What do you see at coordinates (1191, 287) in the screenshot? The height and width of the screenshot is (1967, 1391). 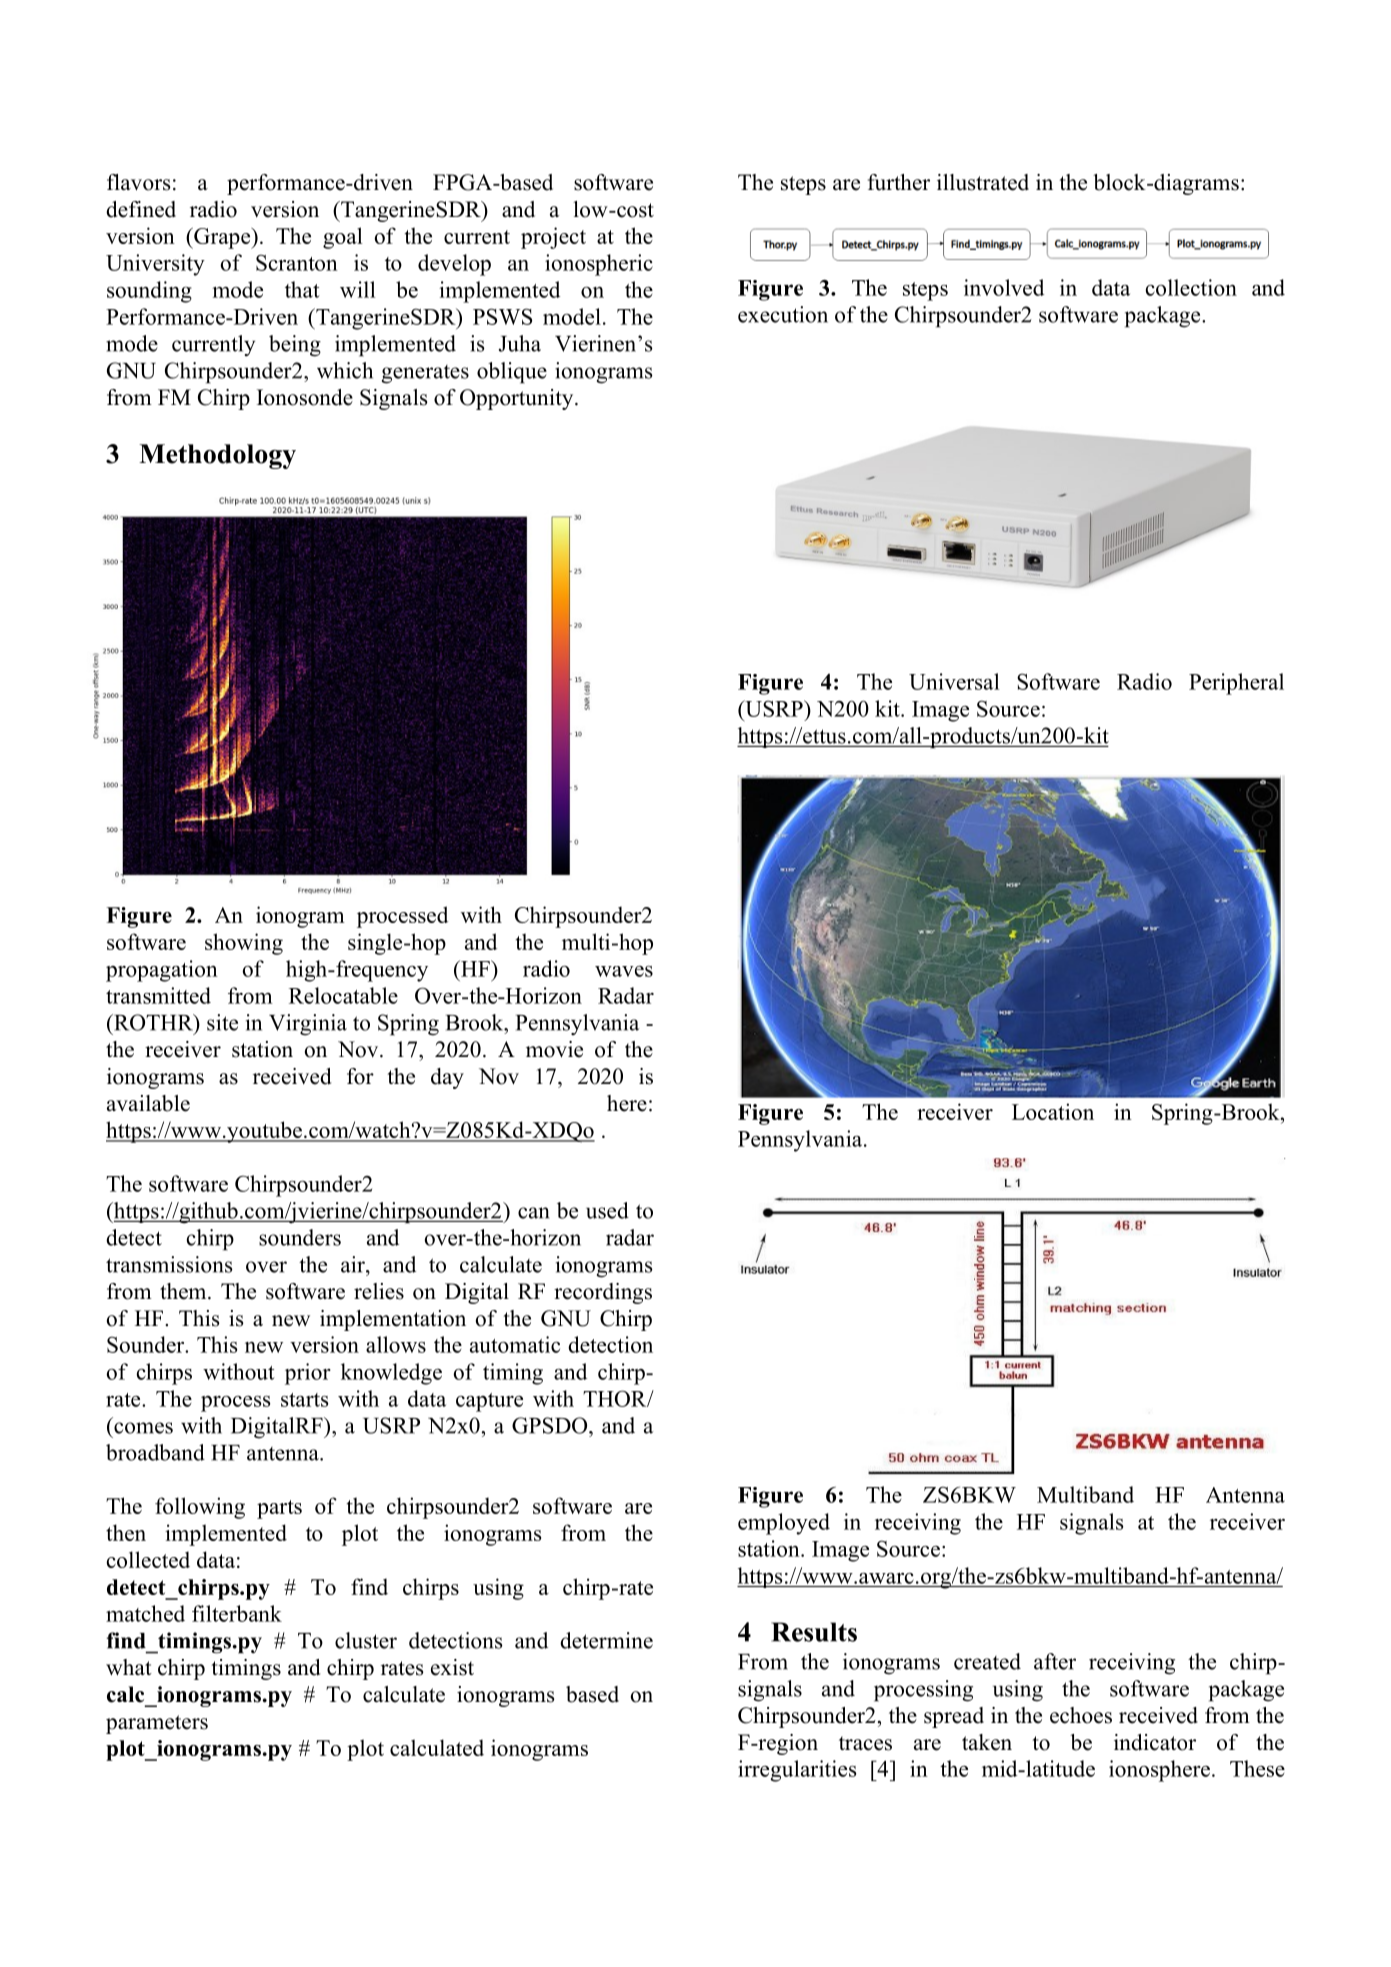 I see `collection` at bounding box center [1191, 287].
